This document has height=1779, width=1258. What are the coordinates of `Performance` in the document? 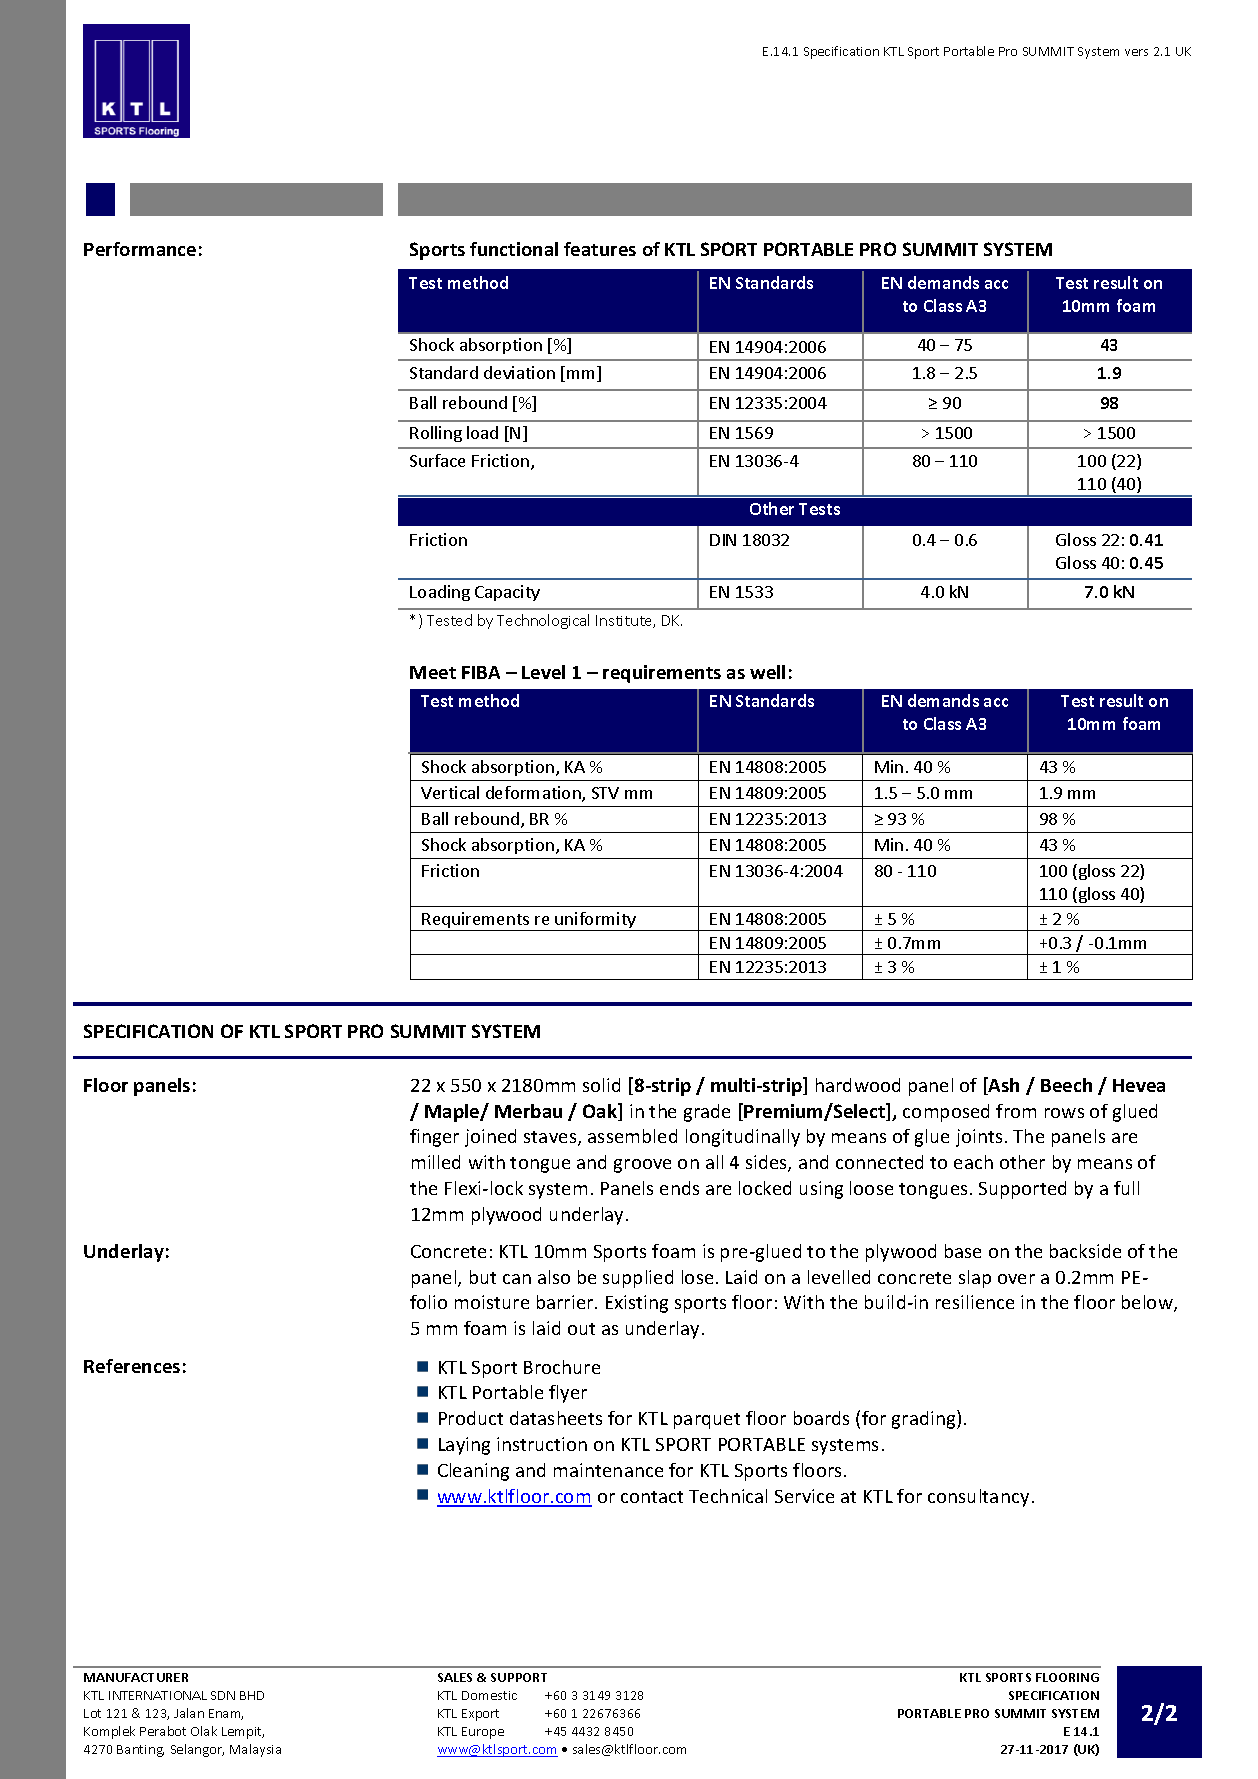 It's located at (140, 249).
